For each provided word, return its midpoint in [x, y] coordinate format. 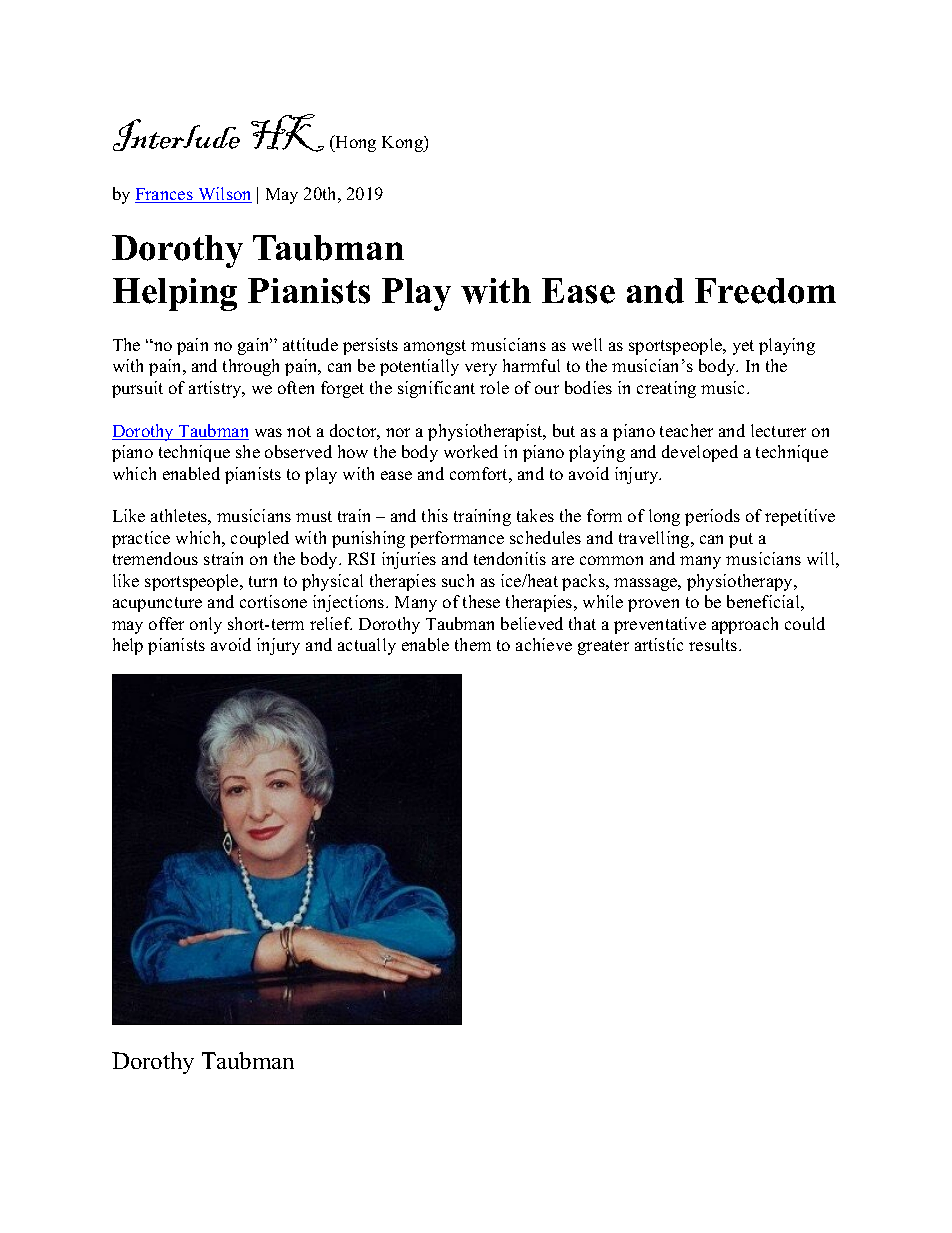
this [435, 515]
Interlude [176, 135]
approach [745, 625]
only [206, 625]
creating [666, 389]
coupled [260, 539]
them [473, 644]
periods [712, 517]
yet [743, 347]
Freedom [765, 291]
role [494, 387]
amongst [435, 347]
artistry [216, 389]
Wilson [224, 195]
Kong [403, 144]
